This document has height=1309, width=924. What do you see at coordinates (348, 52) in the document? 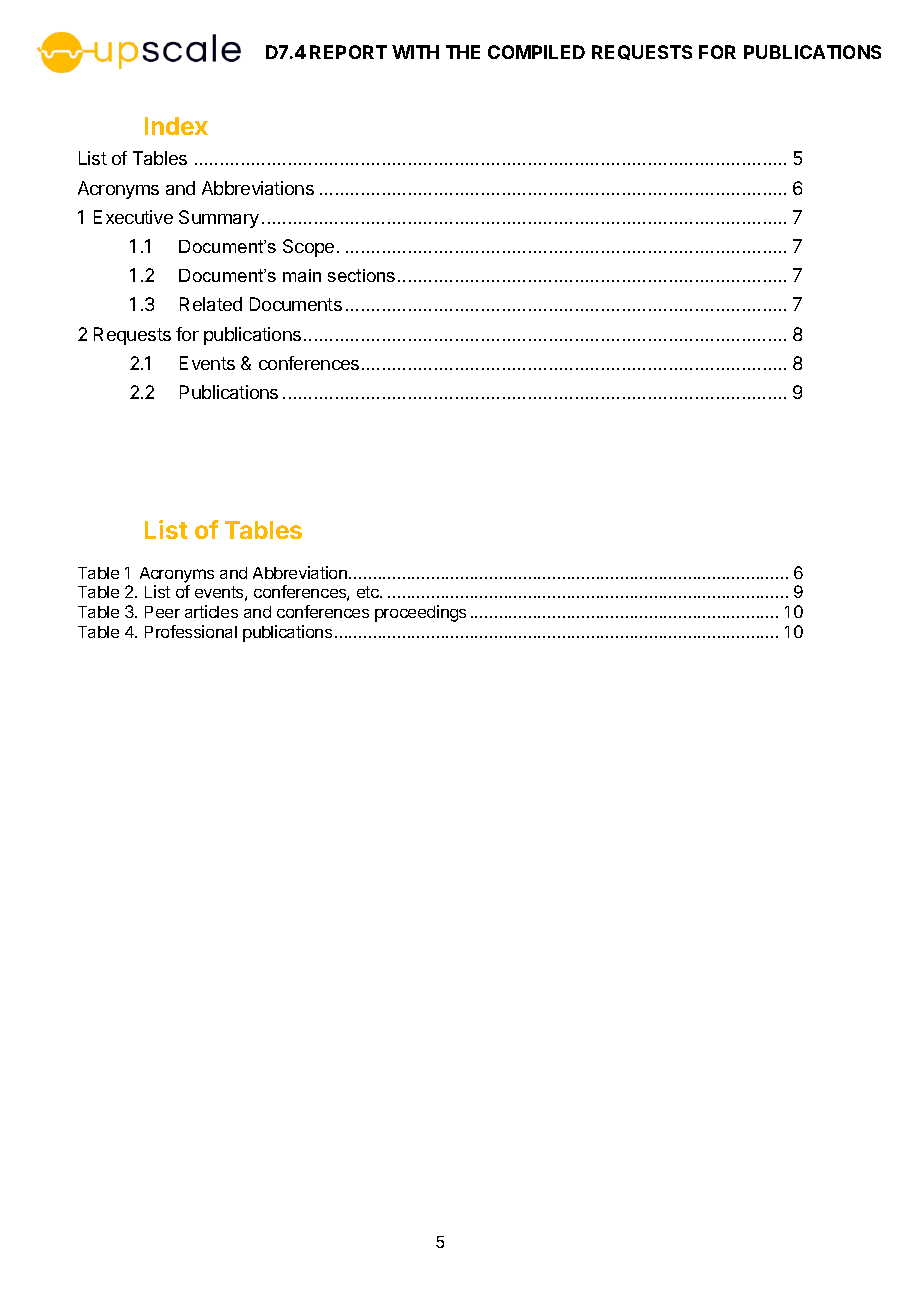
I see `REPORT` at bounding box center [348, 52].
